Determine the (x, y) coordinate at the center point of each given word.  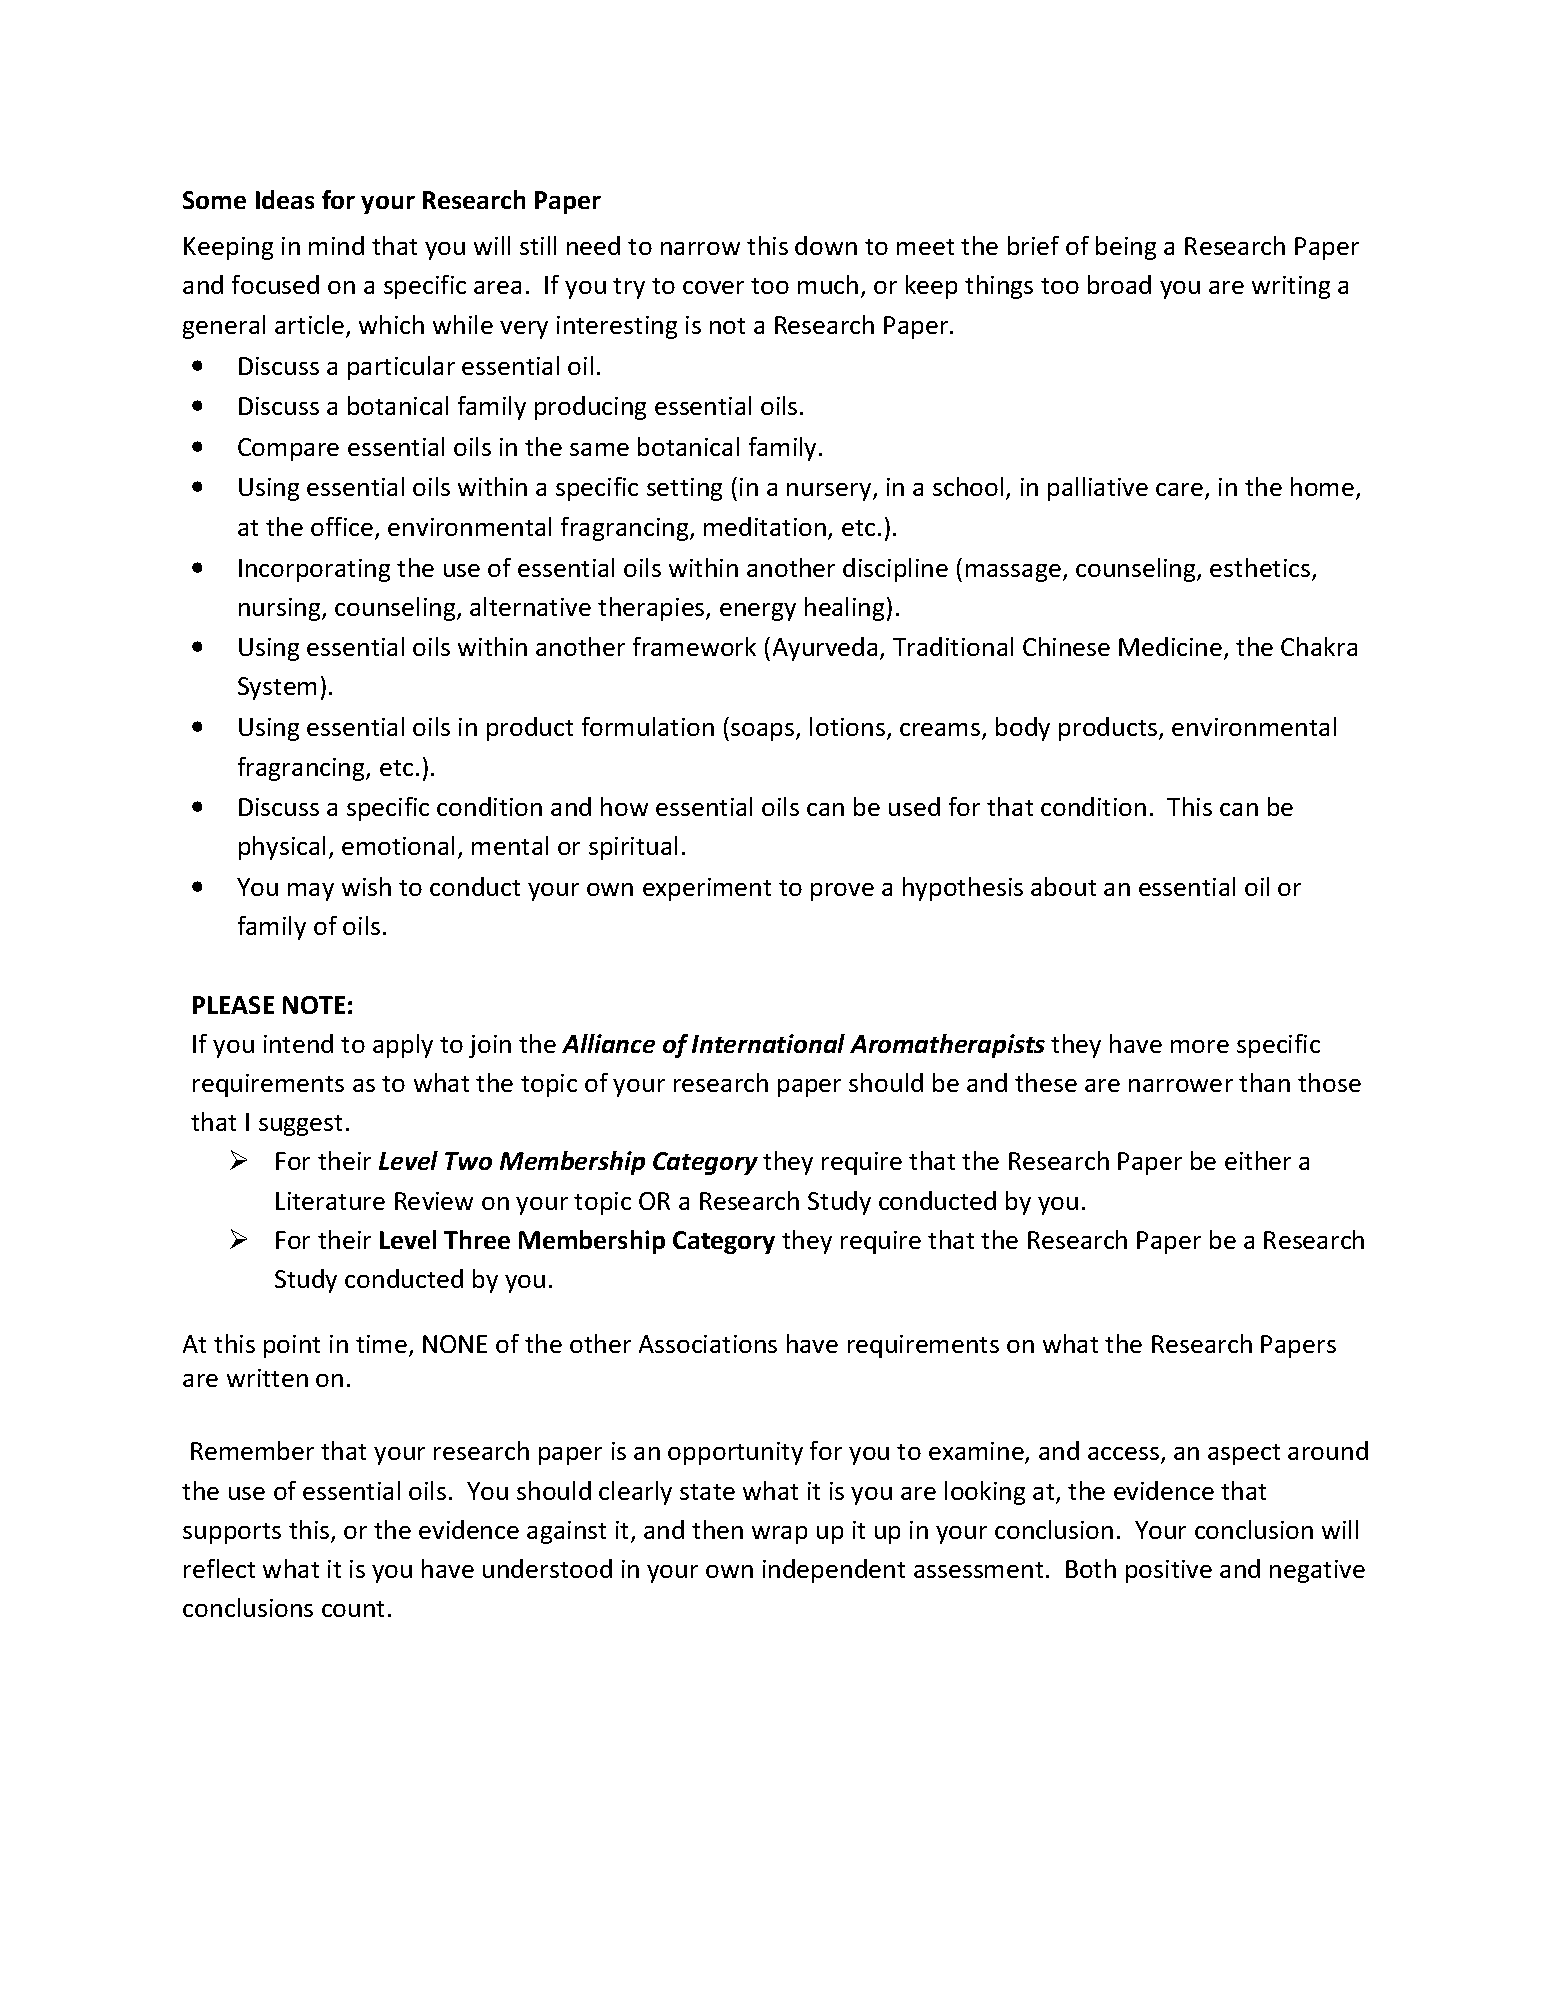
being (1126, 248)
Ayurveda (825, 649)
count (353, 1609)
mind (336, 245)
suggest (300, 1125)
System (277, 688)
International (768, 1043)
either (1258, 1160)
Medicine (1170, 646)
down (826, 245)
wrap (779, 1535)
